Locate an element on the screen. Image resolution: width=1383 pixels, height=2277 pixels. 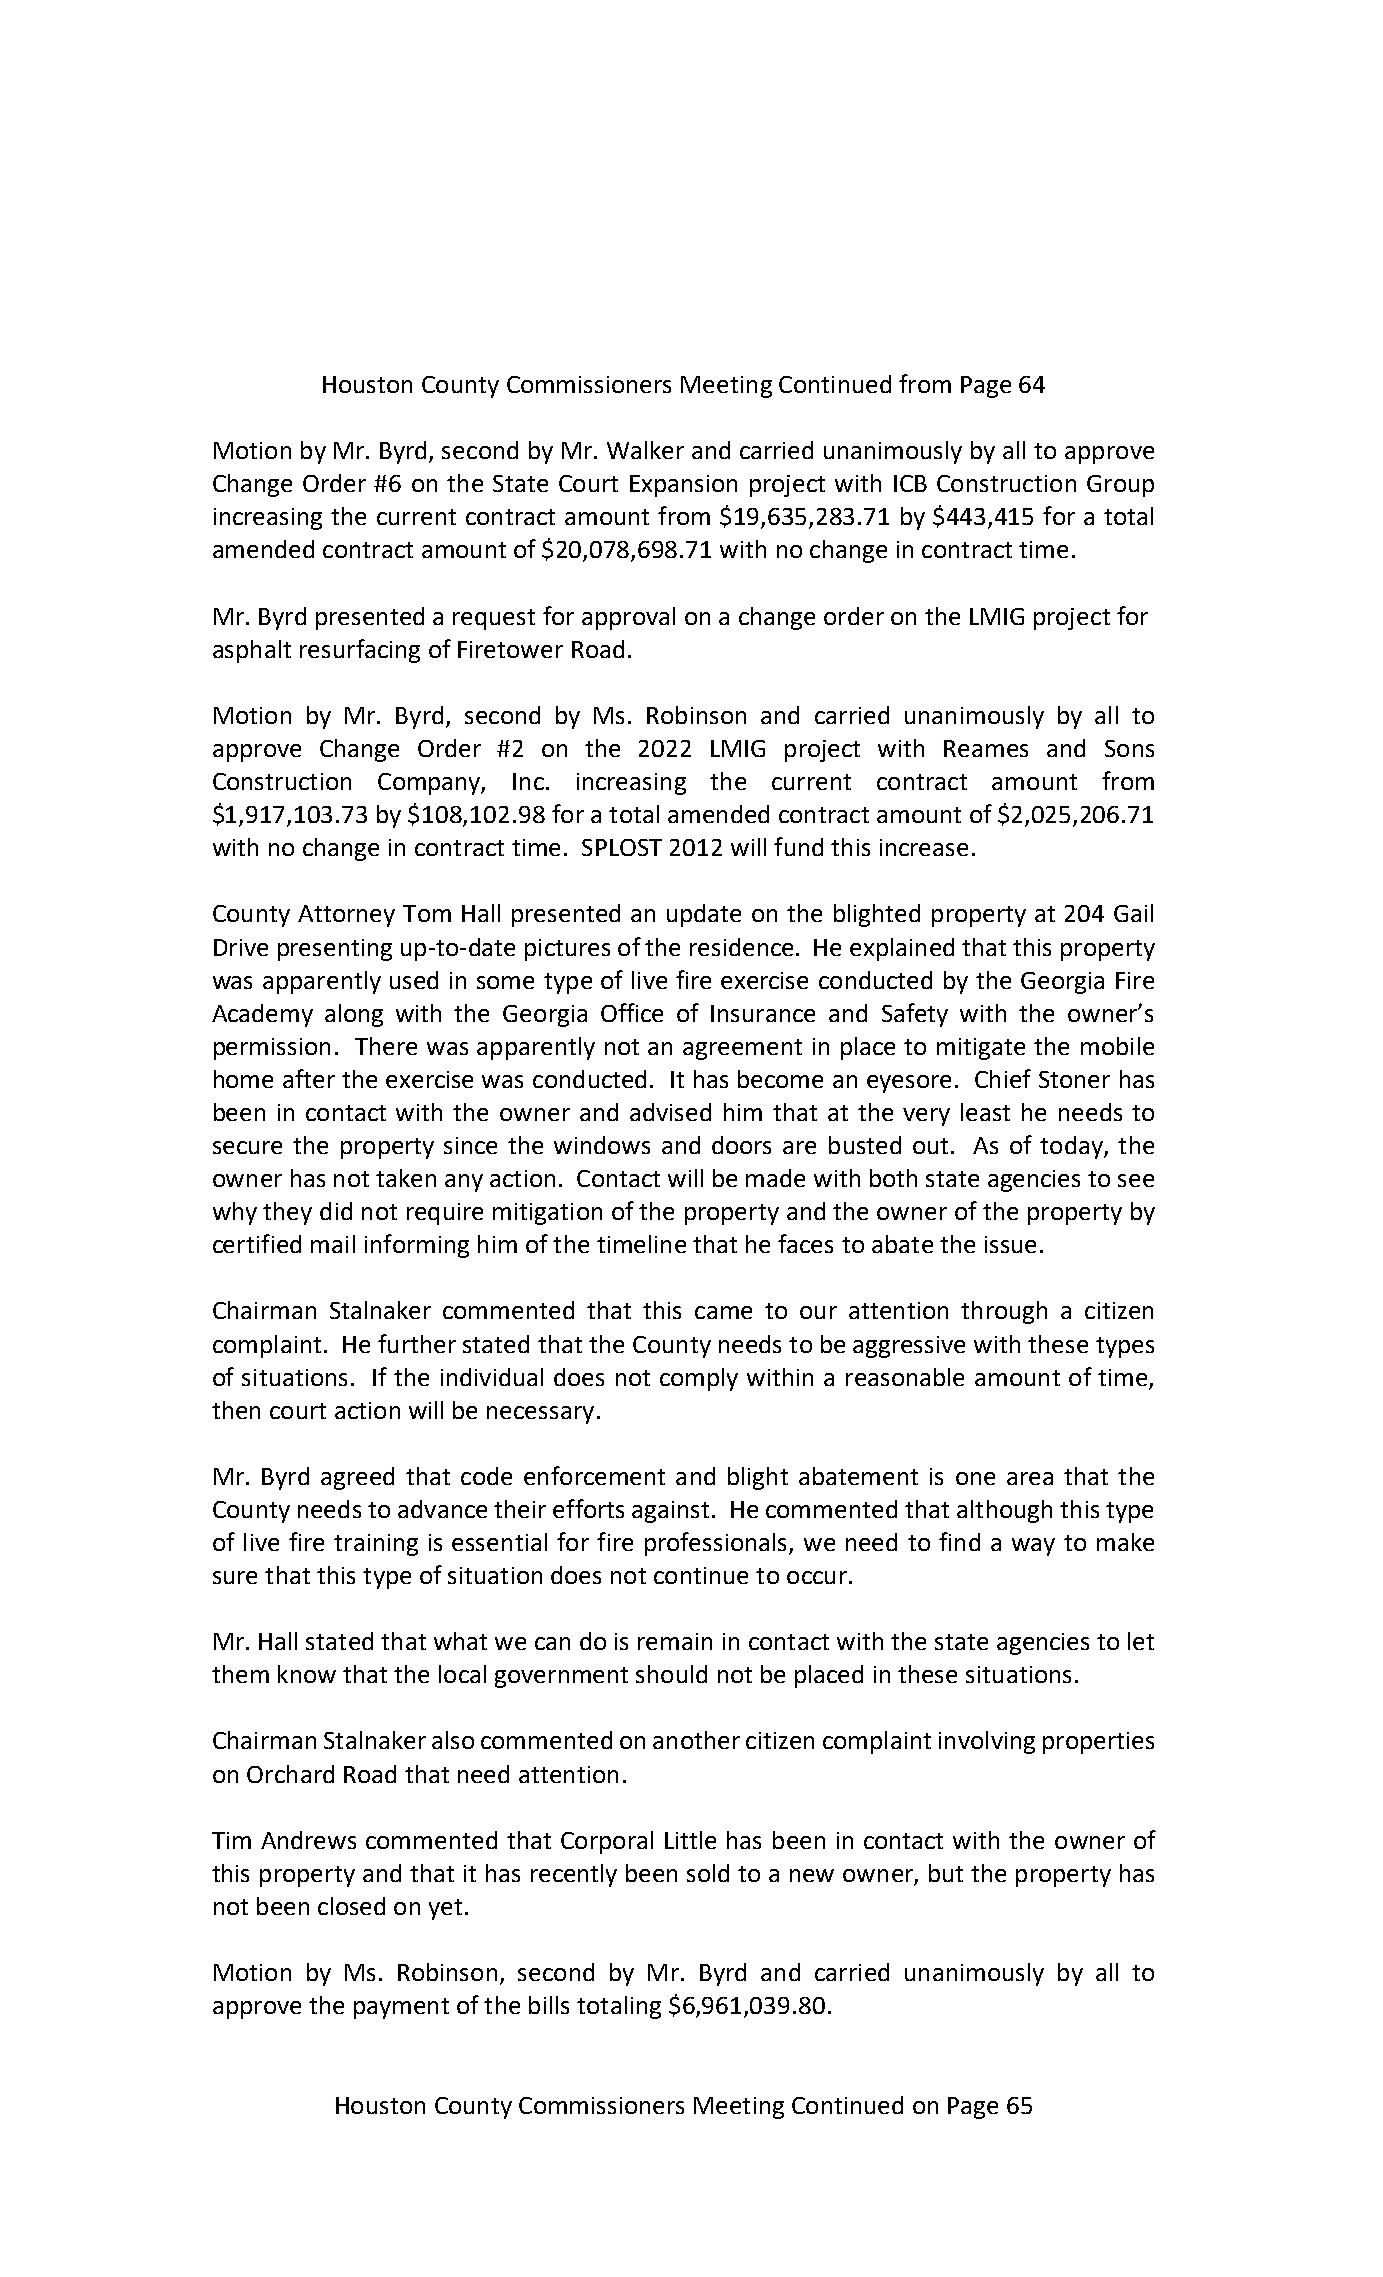
increase is located at coordinates (924, 847).
